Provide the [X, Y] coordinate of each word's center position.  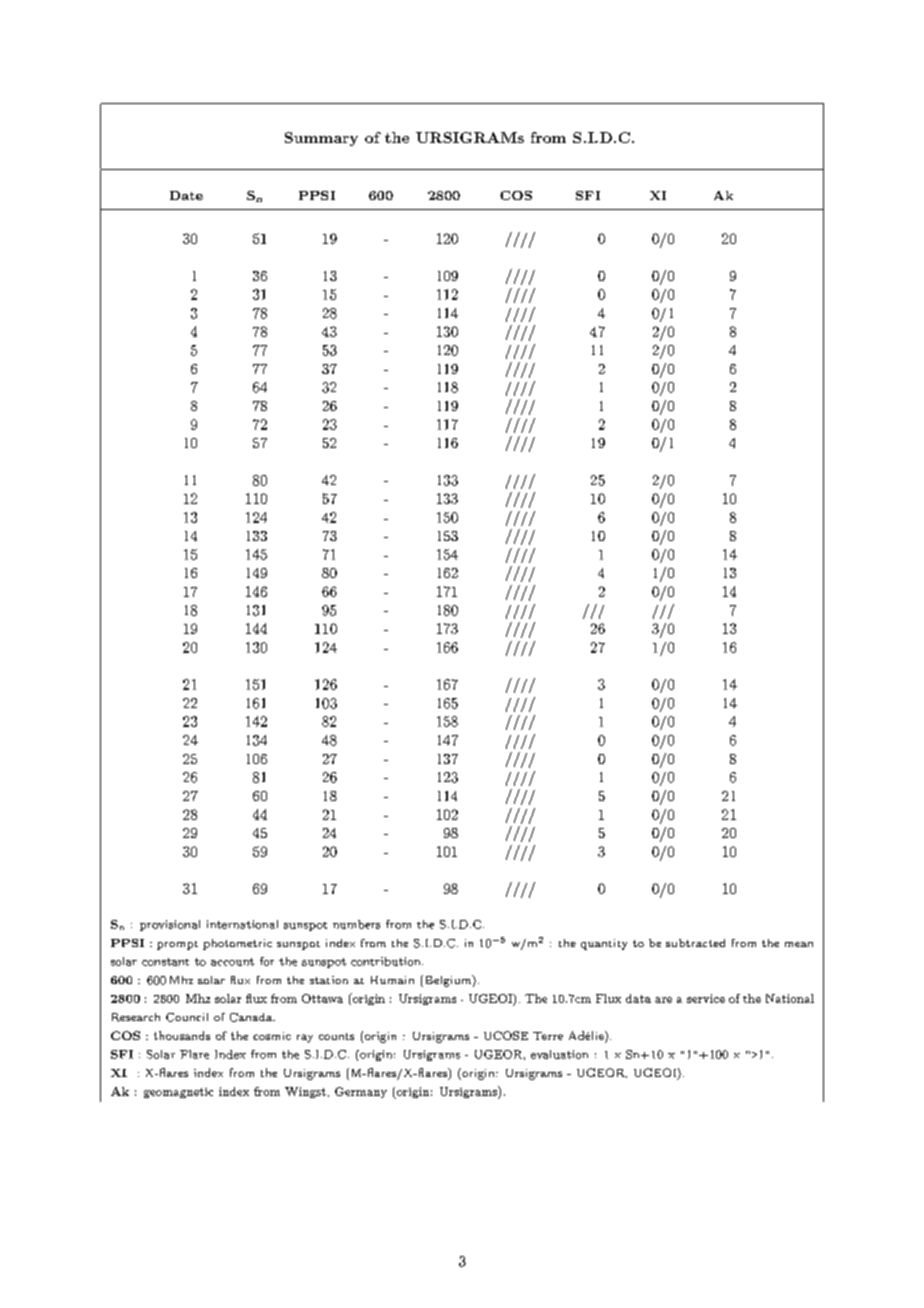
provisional [170, 925]
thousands [182, 1035]
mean [799, 944]
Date [186, 195]
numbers [356, 924]
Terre [548, 1036]
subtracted [695, 943]
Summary [321, 139]
